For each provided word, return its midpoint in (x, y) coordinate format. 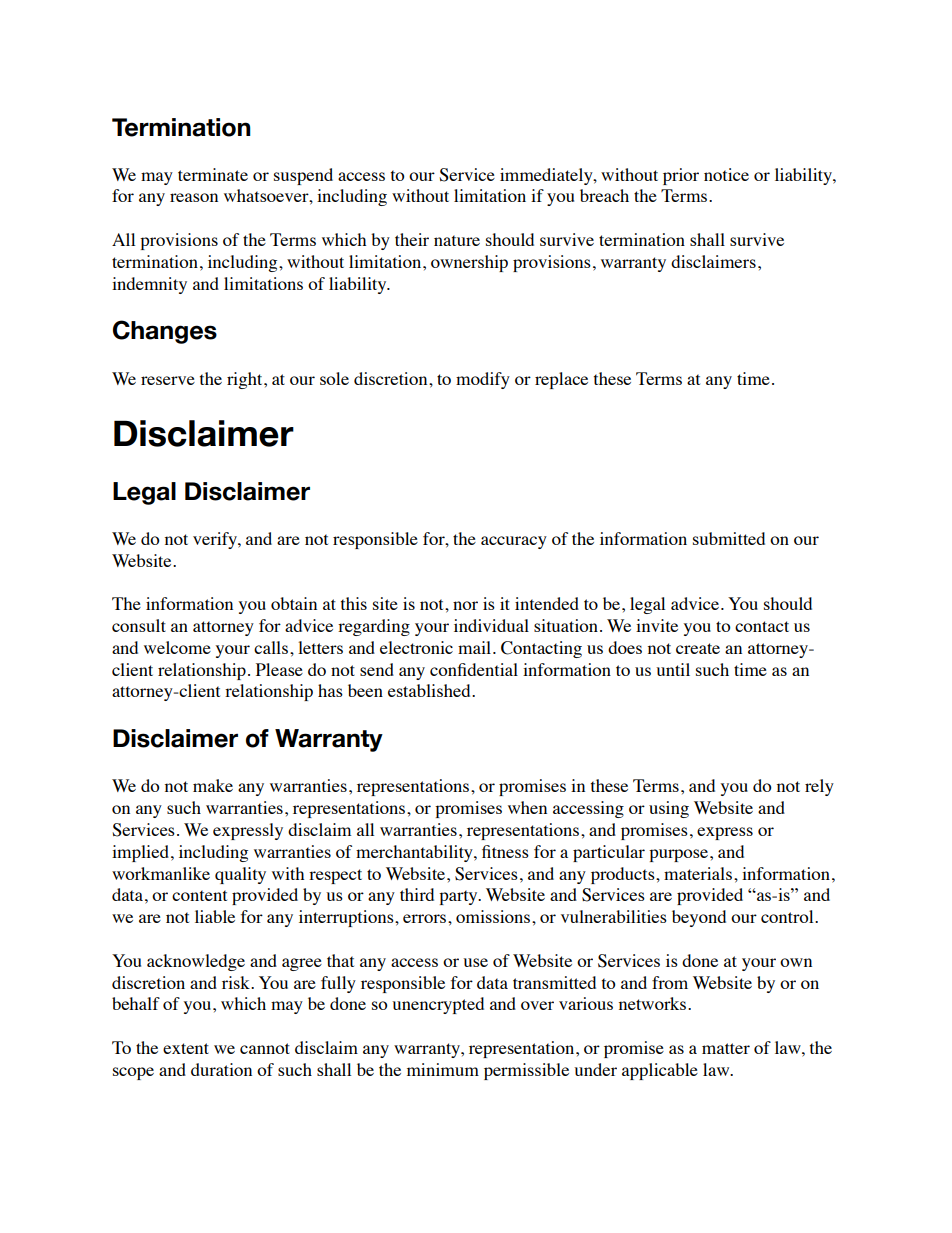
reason (194, 197)
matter (726, 1048)
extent (186, 1048)
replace (561, 380)
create (698, 648)
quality (240, 875)
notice (726, 174)
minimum (443, 1069)
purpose (680, 855)
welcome (177, 647)
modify (483, 380)
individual (491, 625)
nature (457, 240)
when (527, 807)
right (246, 380)
